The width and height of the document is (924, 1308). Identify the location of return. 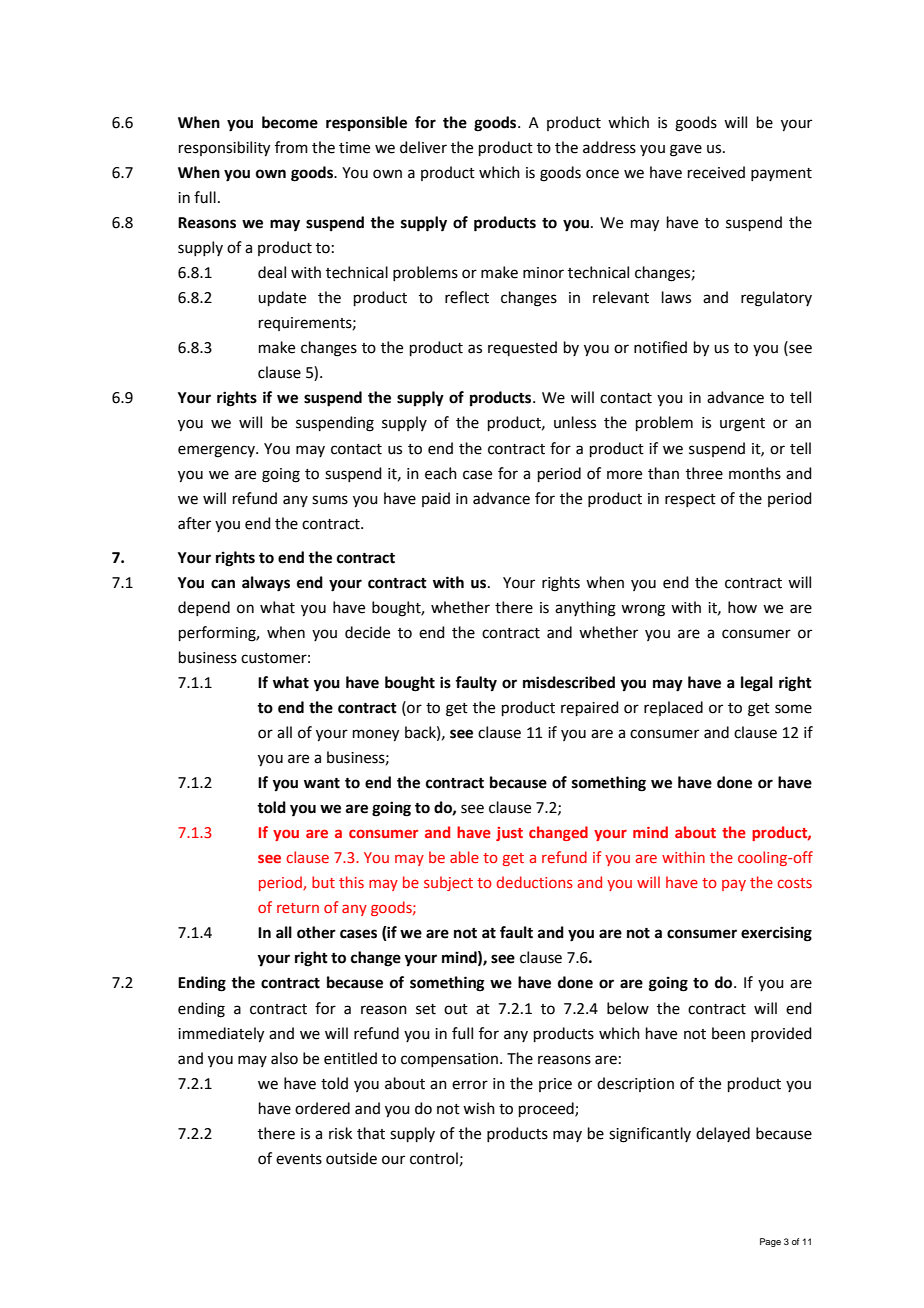
(298, 908).
